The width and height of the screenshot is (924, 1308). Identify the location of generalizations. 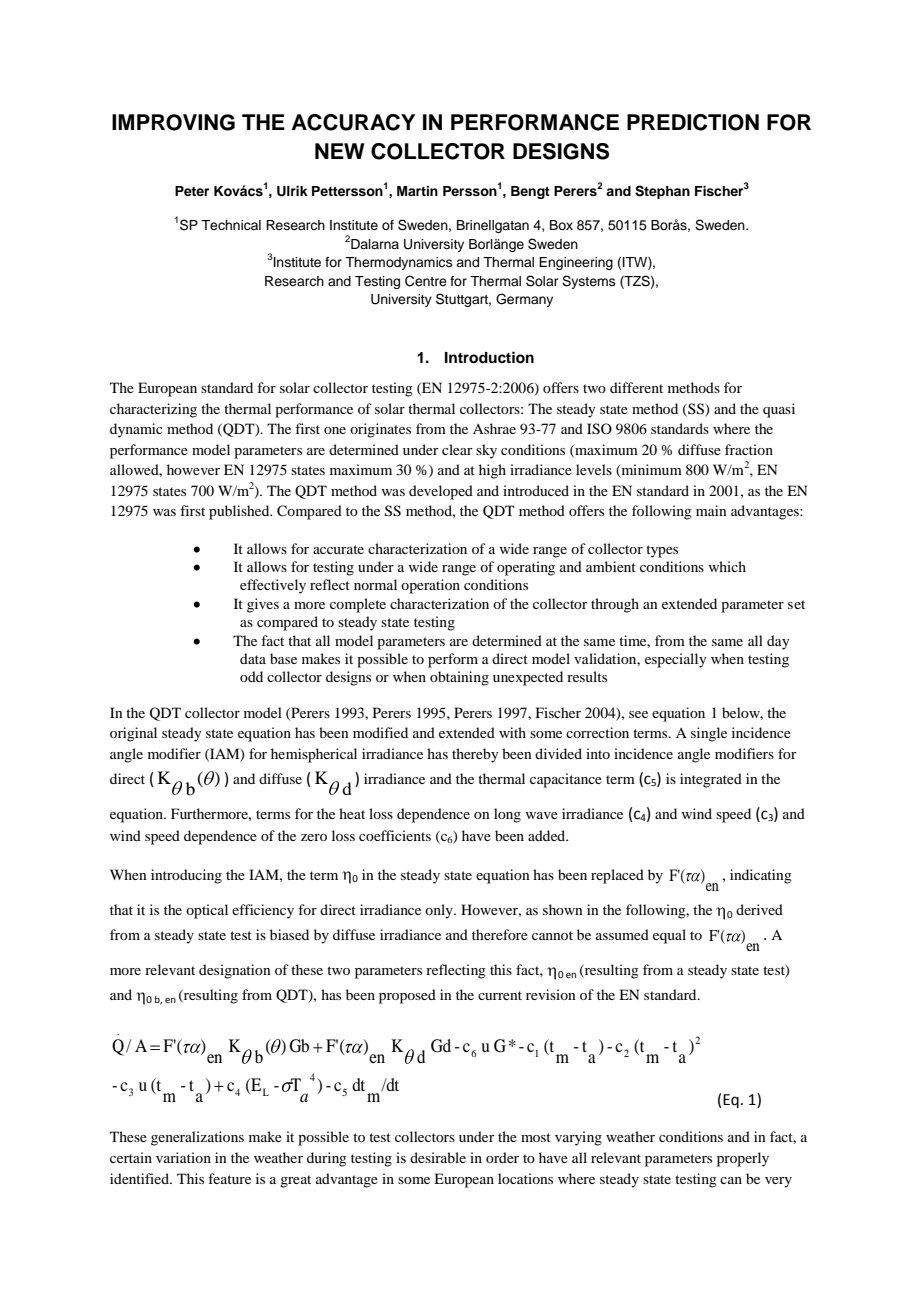
(197, 1138).
